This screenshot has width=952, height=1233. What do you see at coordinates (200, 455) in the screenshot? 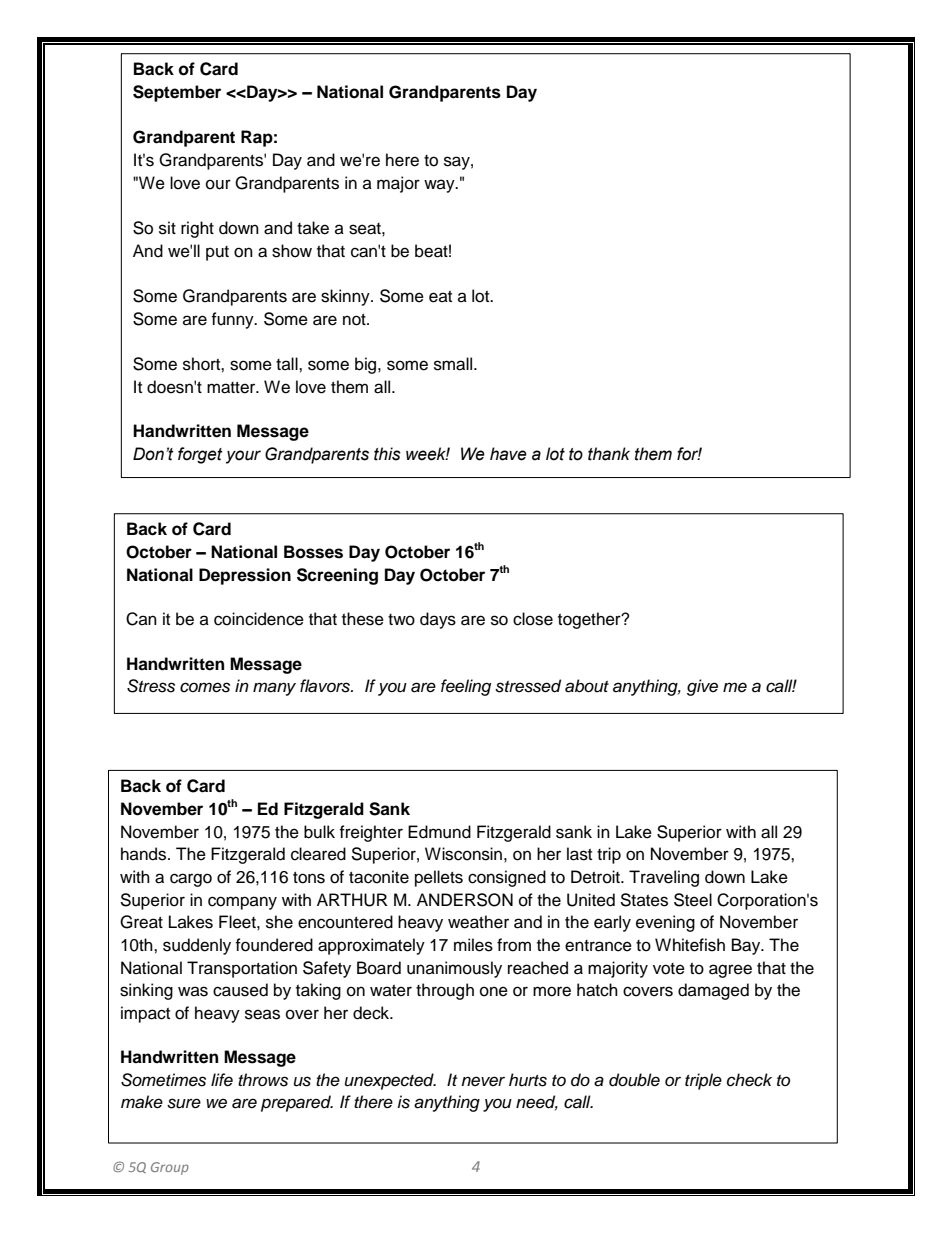
I see `forget` at bounding box center [200, 455].
